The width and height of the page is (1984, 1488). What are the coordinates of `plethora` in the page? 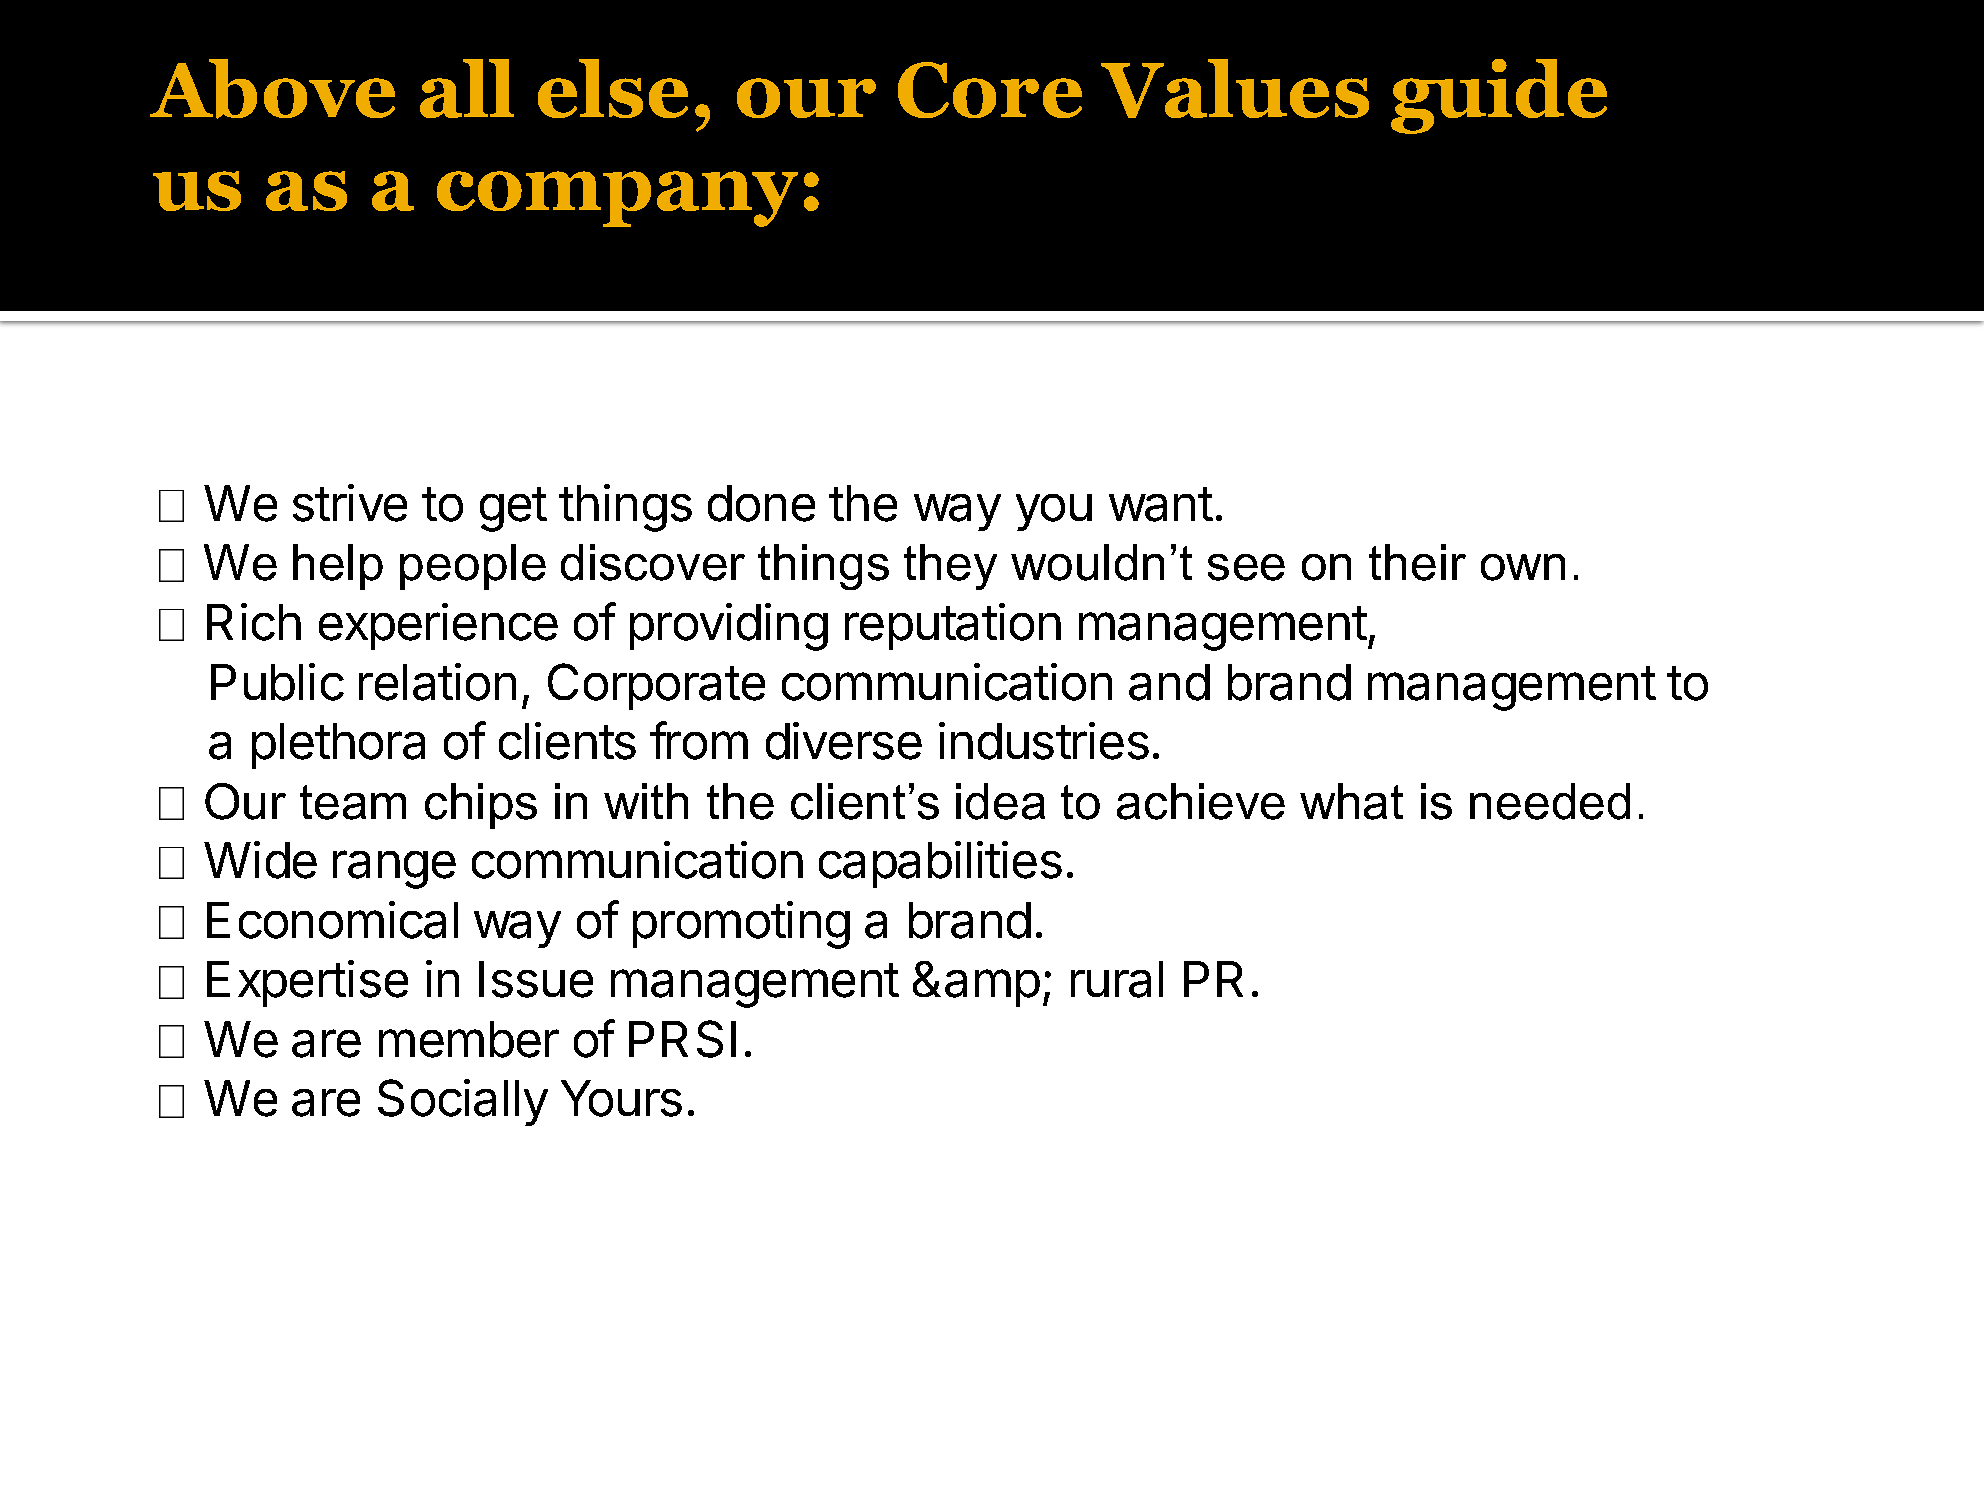 It's located at (338, 746).
